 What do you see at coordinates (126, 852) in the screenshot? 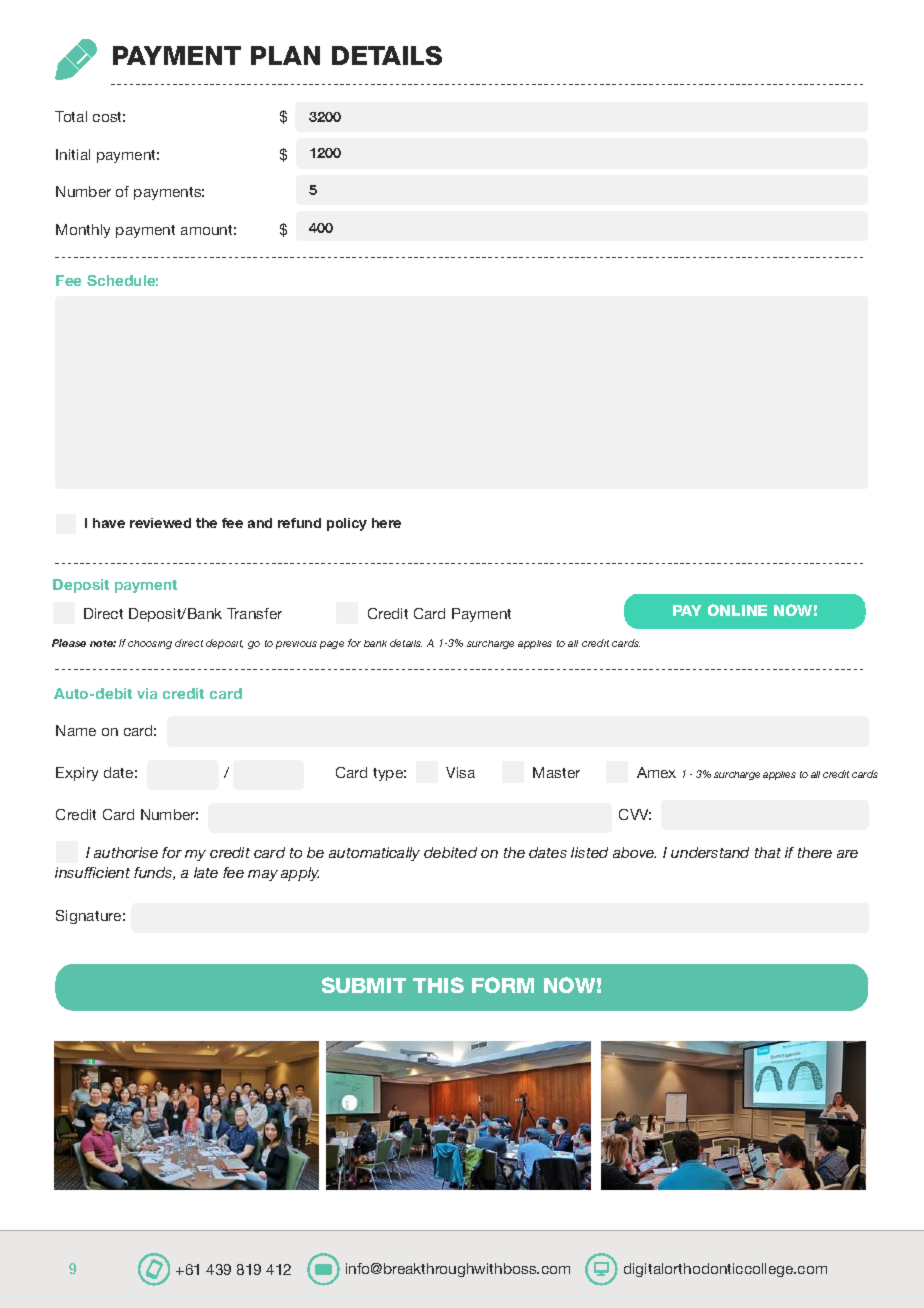
I see `authorise` at bounding box center [126, 852].
